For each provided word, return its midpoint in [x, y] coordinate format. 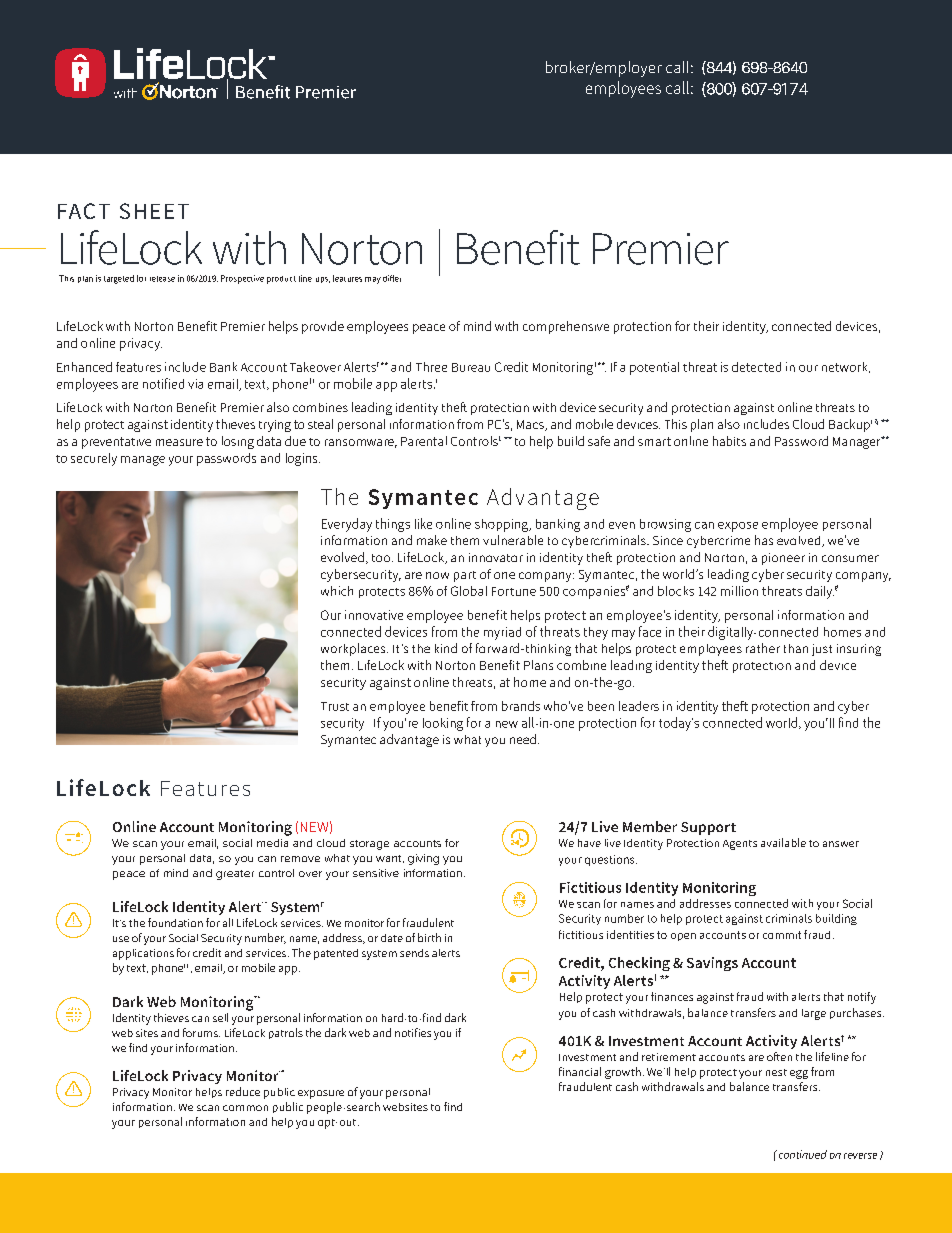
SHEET [154, 211]
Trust [335, 706]
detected [756, 367]
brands [521, 706]
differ [392, 278]
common [245, 1108]
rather [763, 648]
